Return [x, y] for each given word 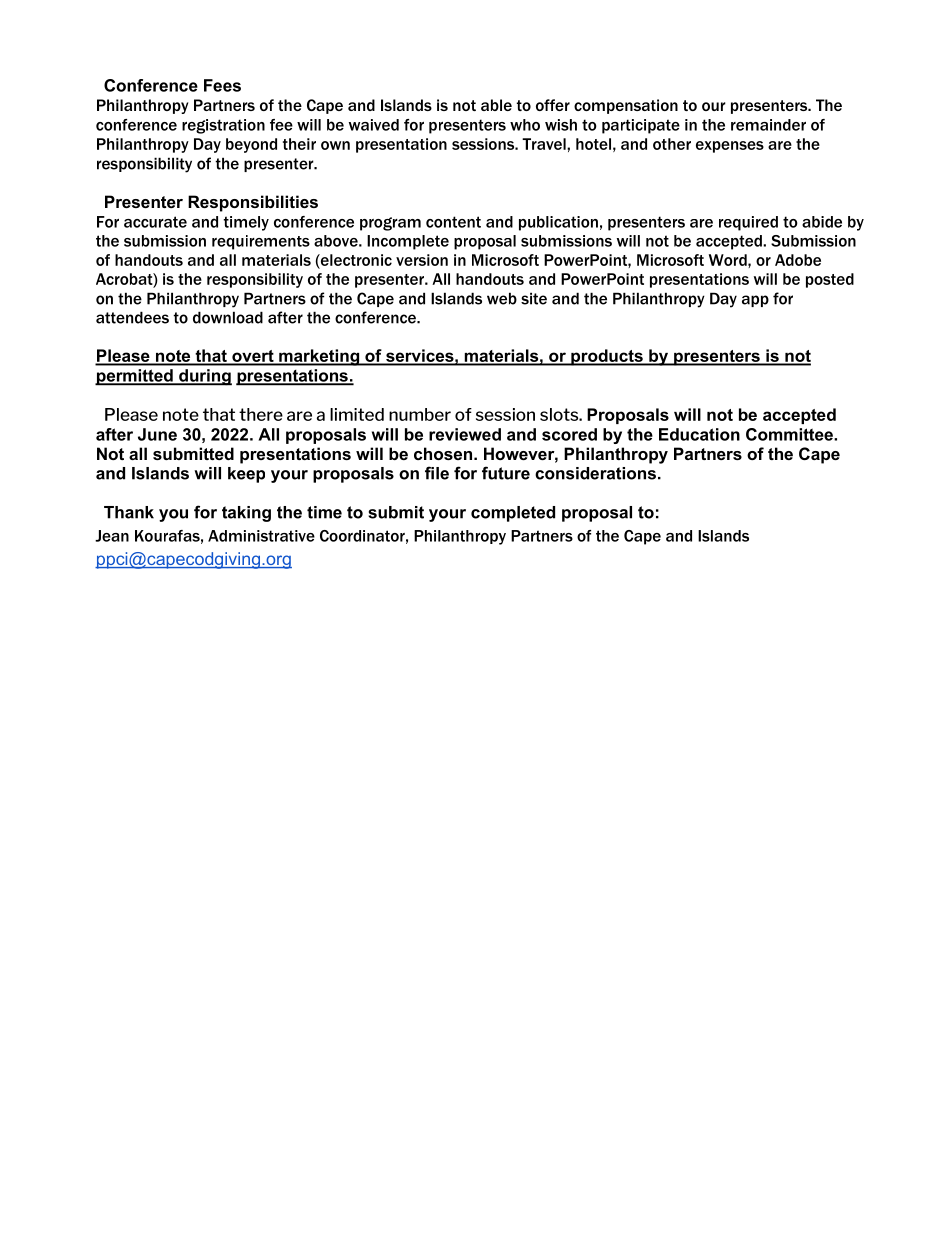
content [453, 222]
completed [513, 514]
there [261, 414]
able [496, 105]
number [420, 414]
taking [246, 514]
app [755, 301]
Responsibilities [253, 203]
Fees [222, 85]
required [748, 223]
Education [699, 434]
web [502, 298]
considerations [595, 473]
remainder [768, 125]
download [228, 317]
